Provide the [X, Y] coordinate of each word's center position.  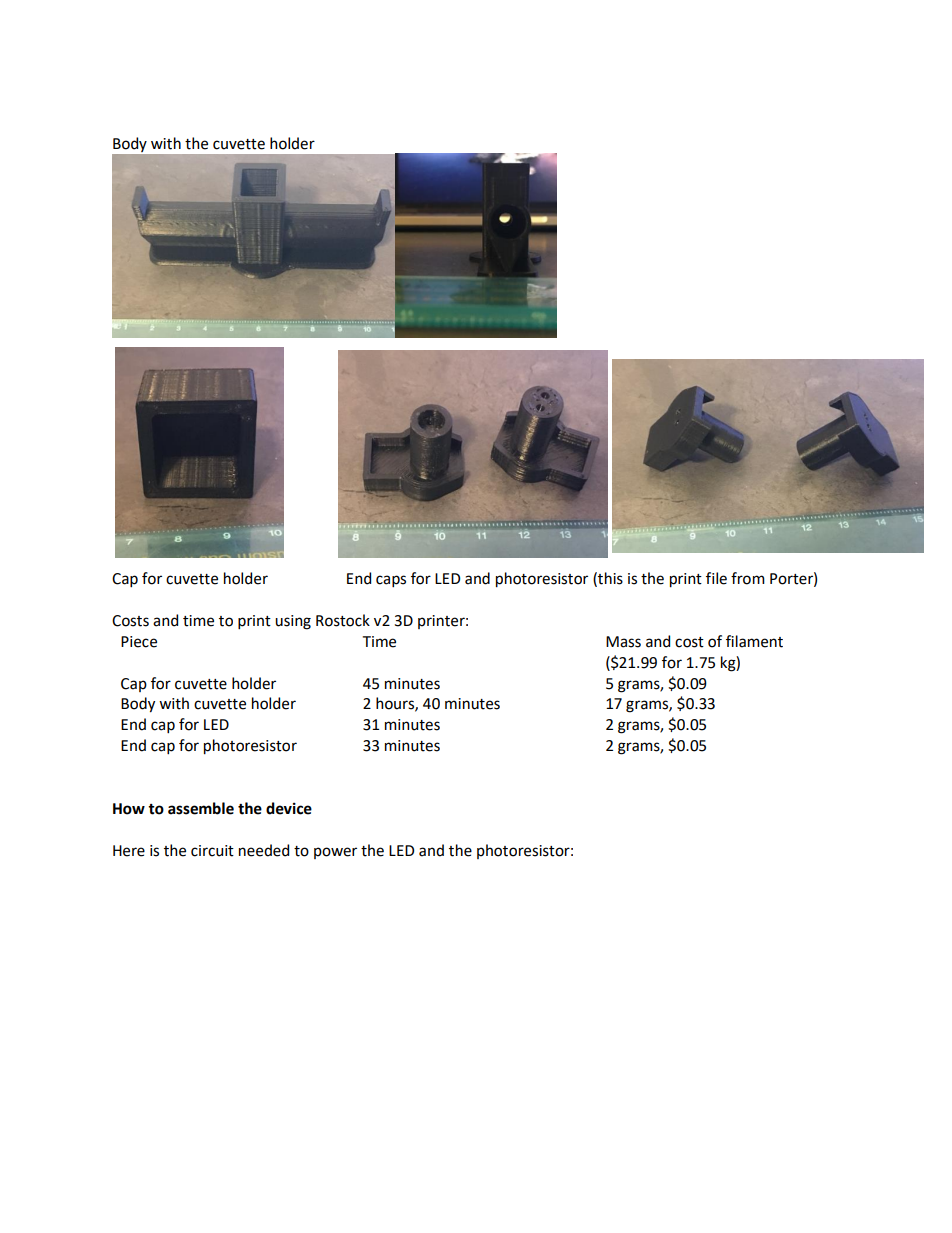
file [716, 578]
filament [754, 641]
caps [391, 581]
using [293, 622]
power [335, 853]
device [289, 808]
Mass [623, 642]
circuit [212, 851]
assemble [201, 808]
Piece [139, 642]
